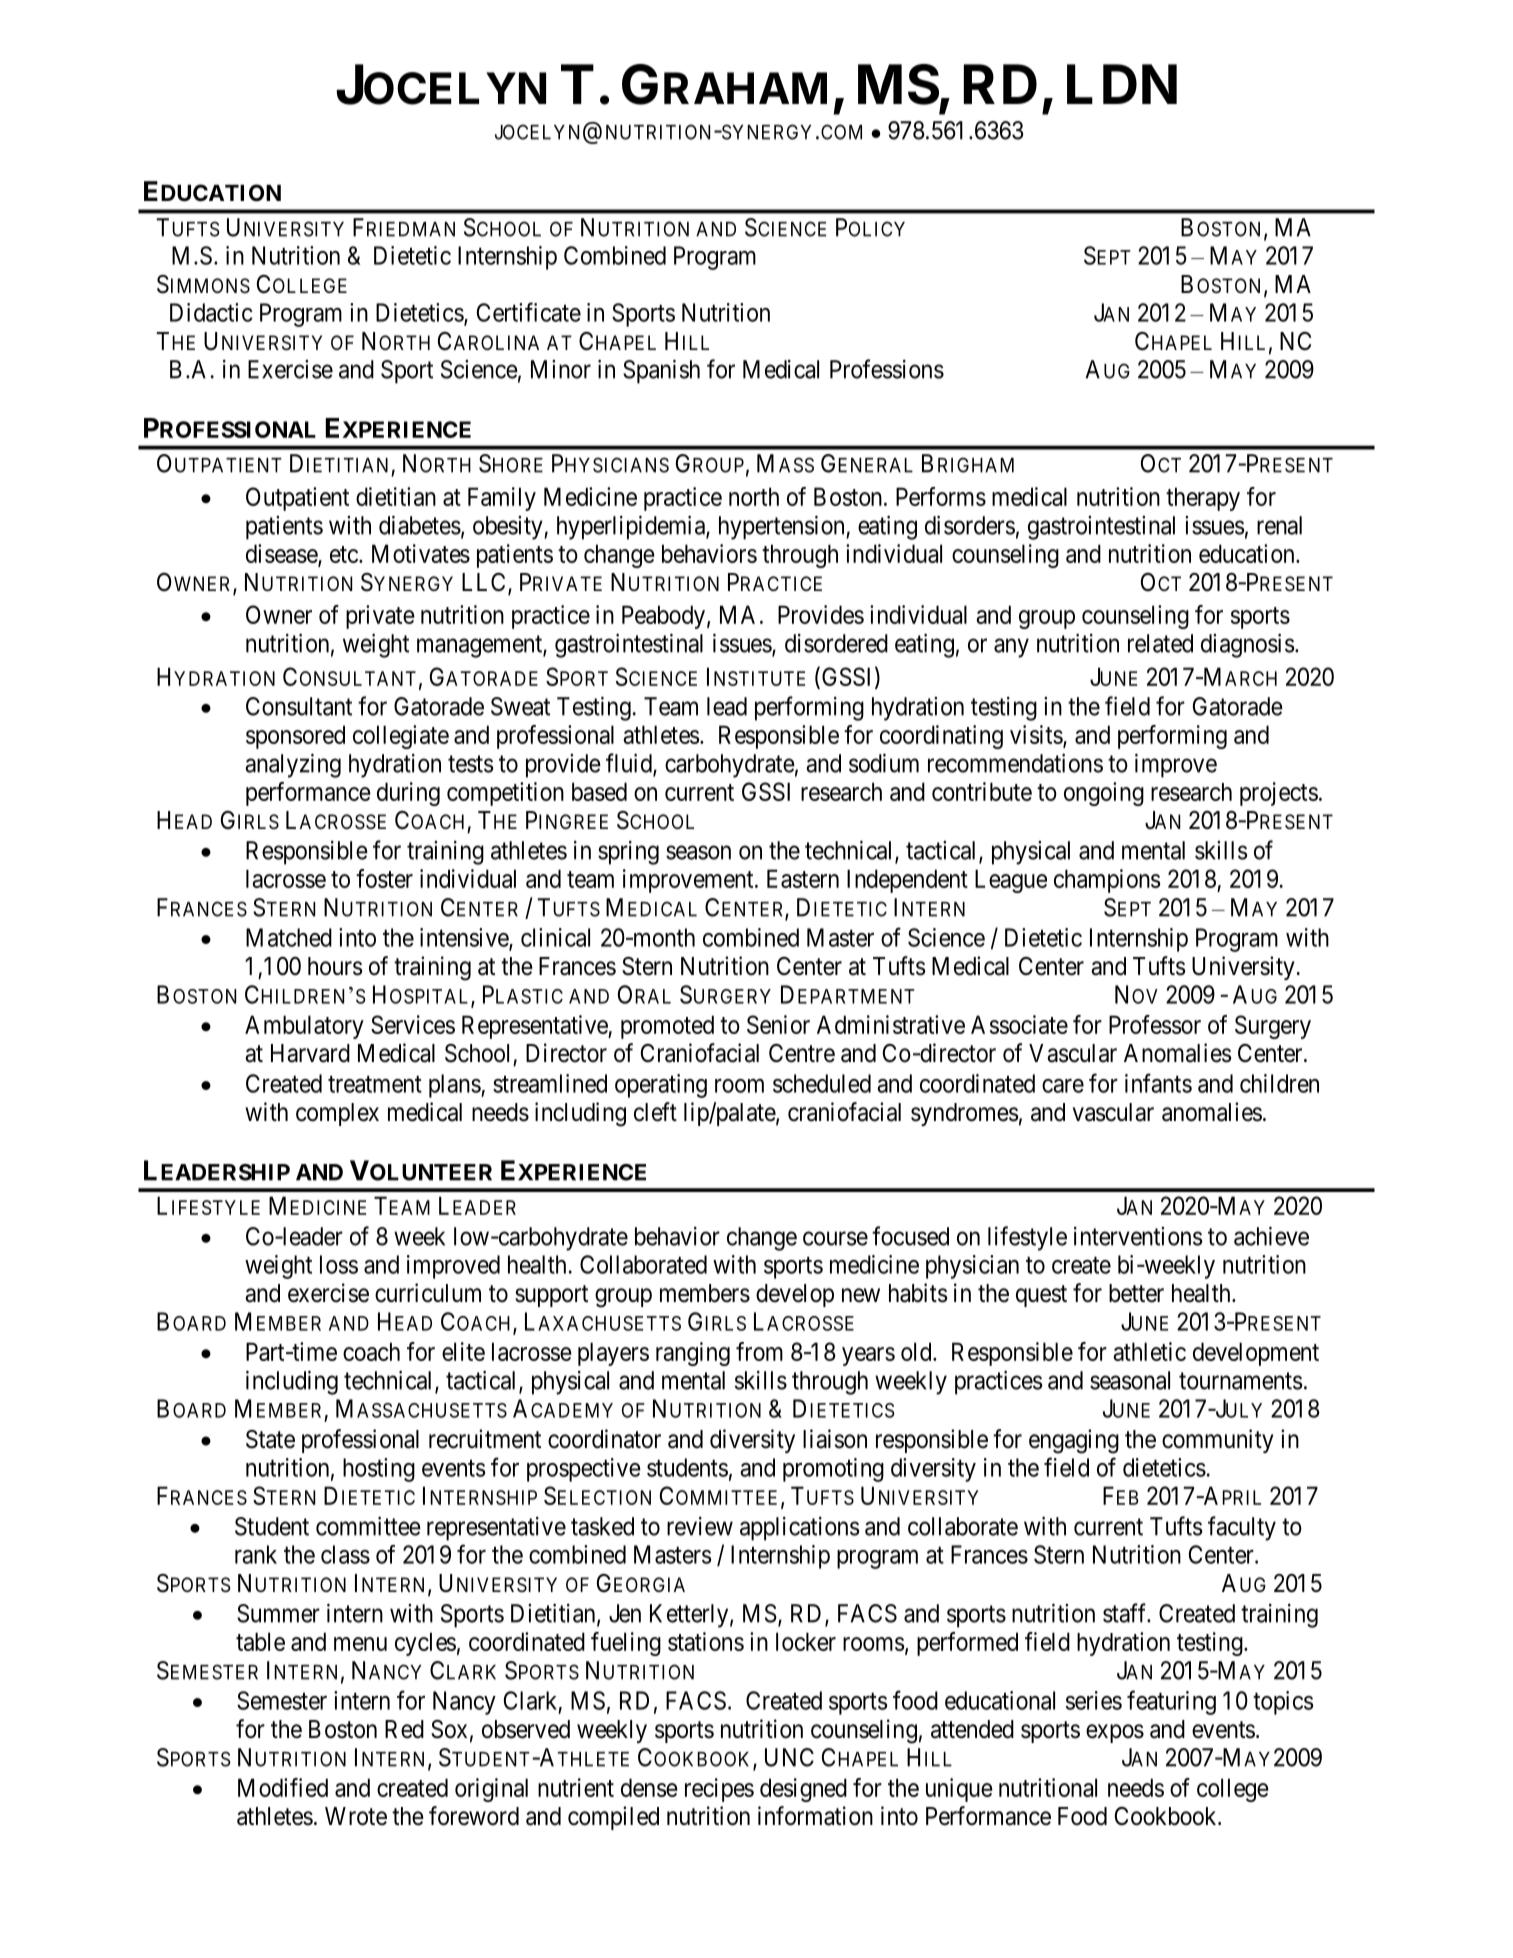 The width and height of the image is (1513, 1958). What do you see at coordinates (428, 1293) in the image?
I see `curriculum` at bounding box center [428, 1293].
